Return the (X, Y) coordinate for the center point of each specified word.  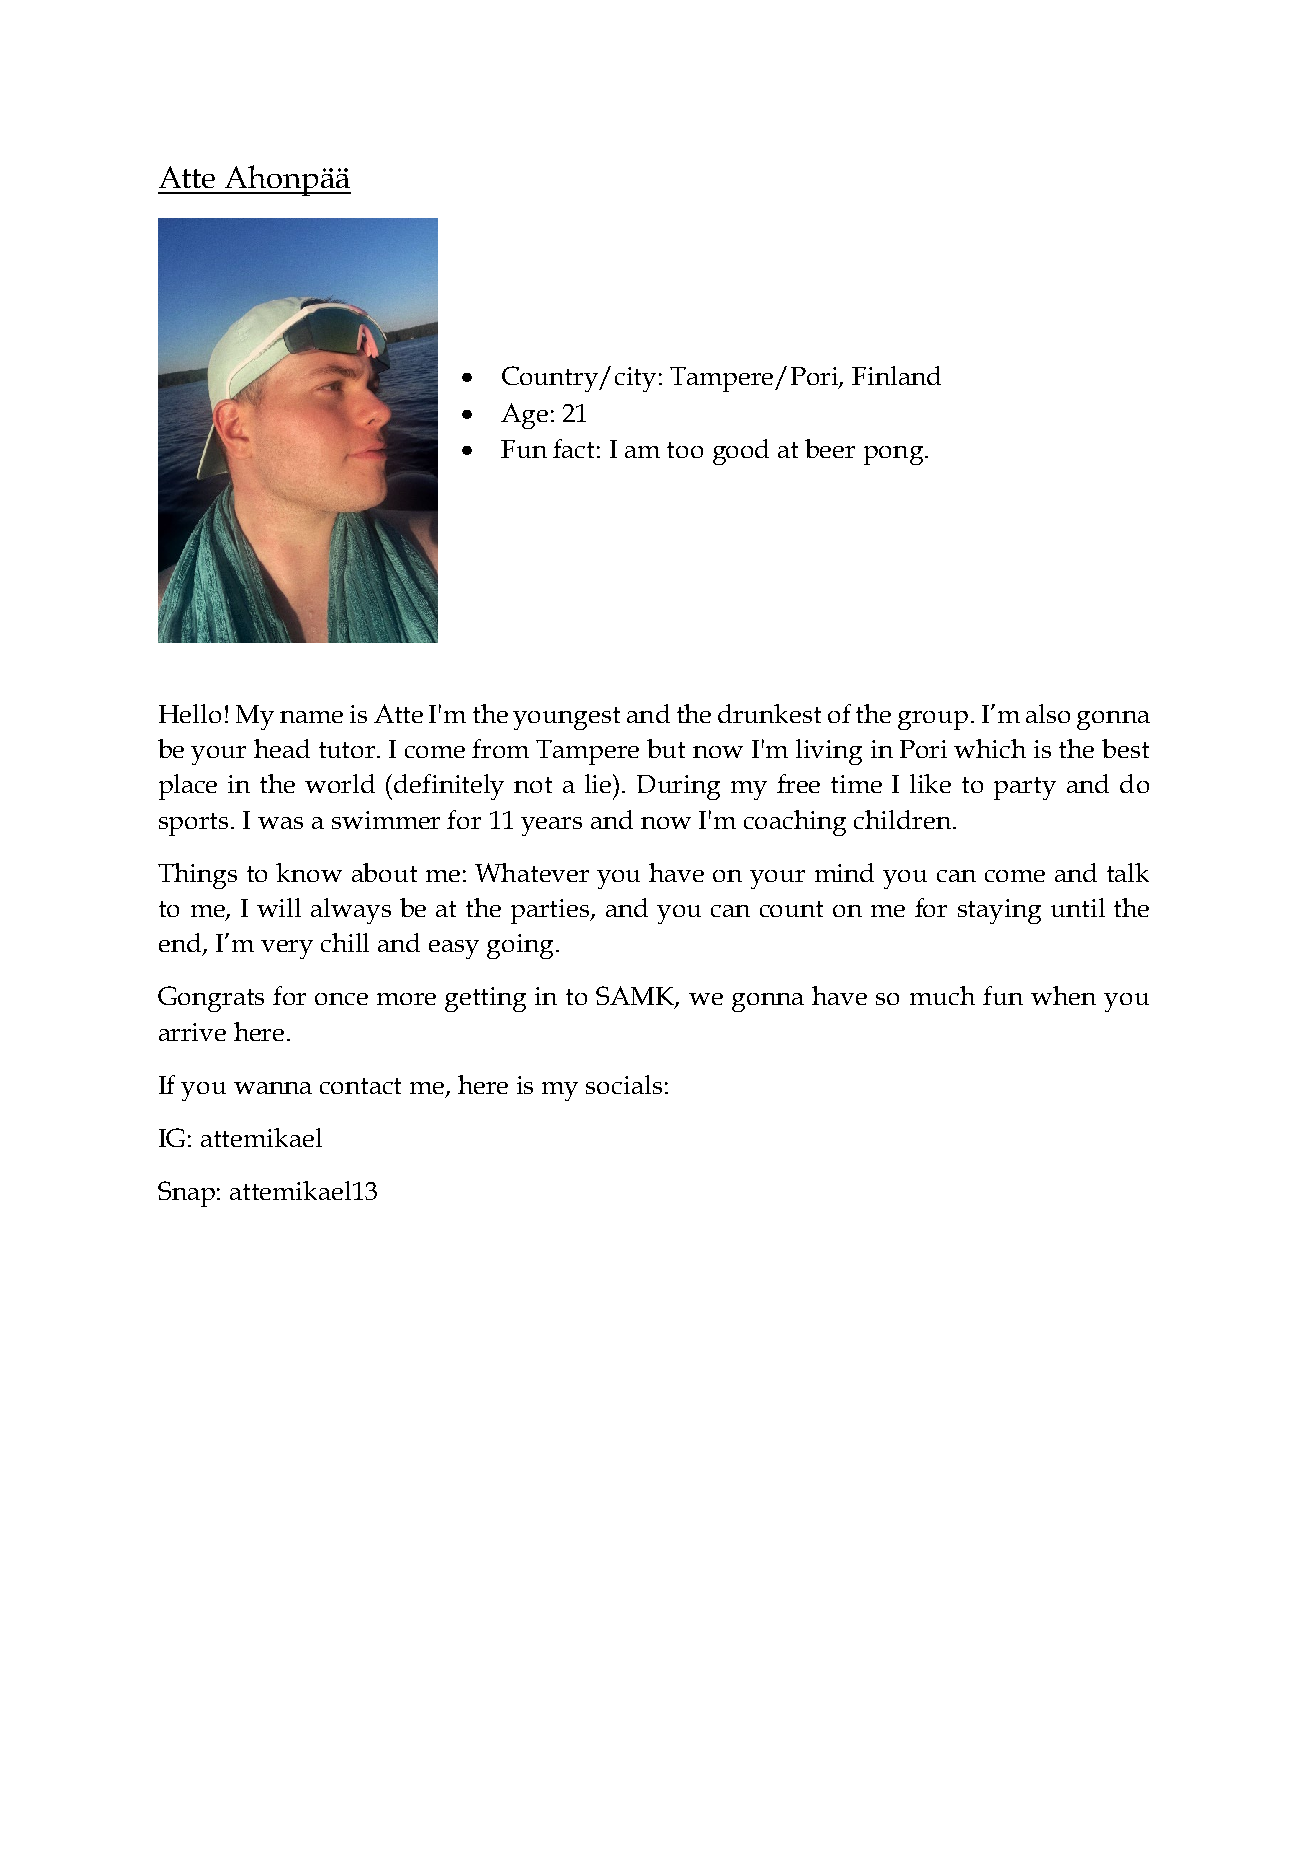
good (741, 452)
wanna (273, 1088)
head (282, 748)
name (311, 717)
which (990, 748)
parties (551, 911)
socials (624, 1084)
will (279, 907)
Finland (896, 375)
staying (999, 911)
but (666, 748)
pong (895, 455)
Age (524, 416)
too (685, 450)
